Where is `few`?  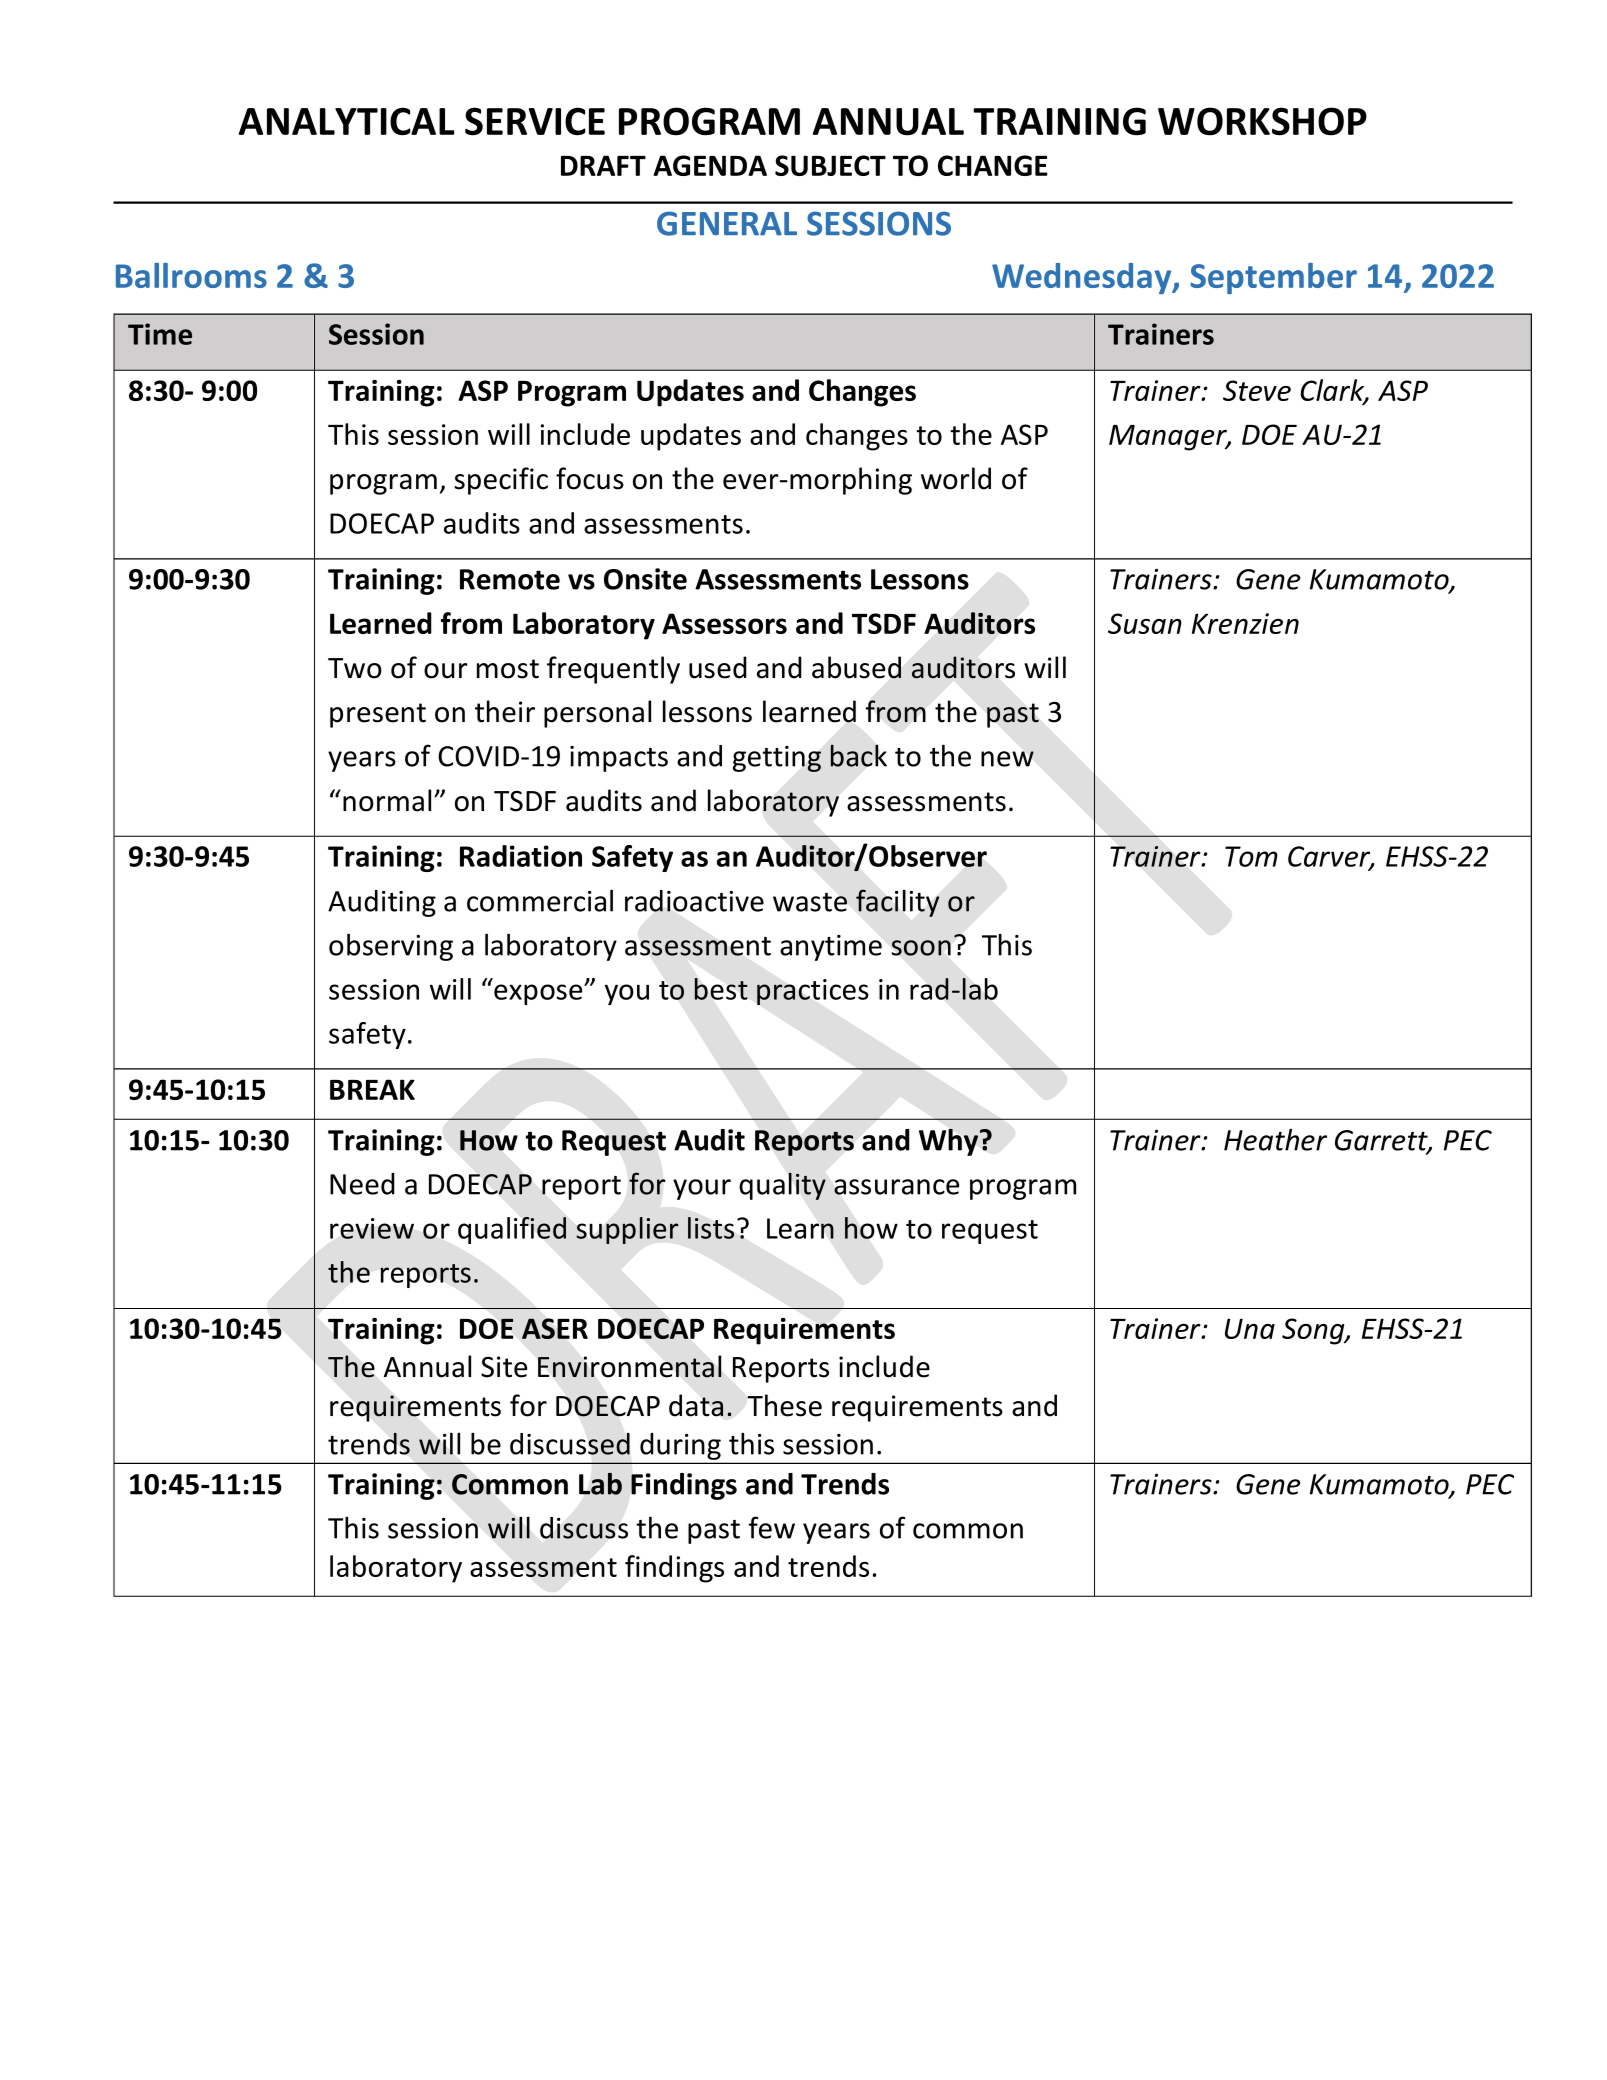 few is located at coordinates (772, 1527).
